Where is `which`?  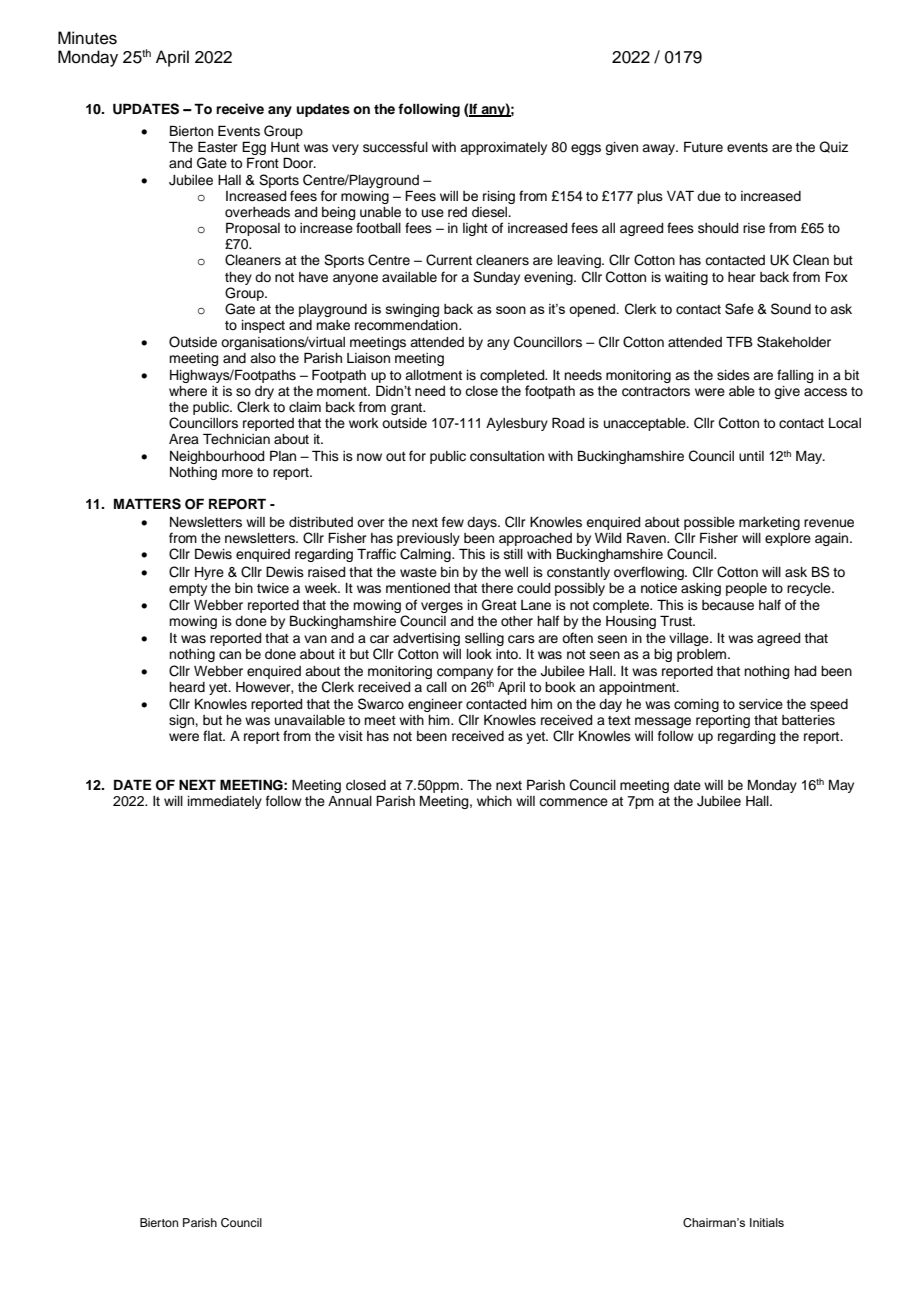 which is located at coordinates (494, 801).
